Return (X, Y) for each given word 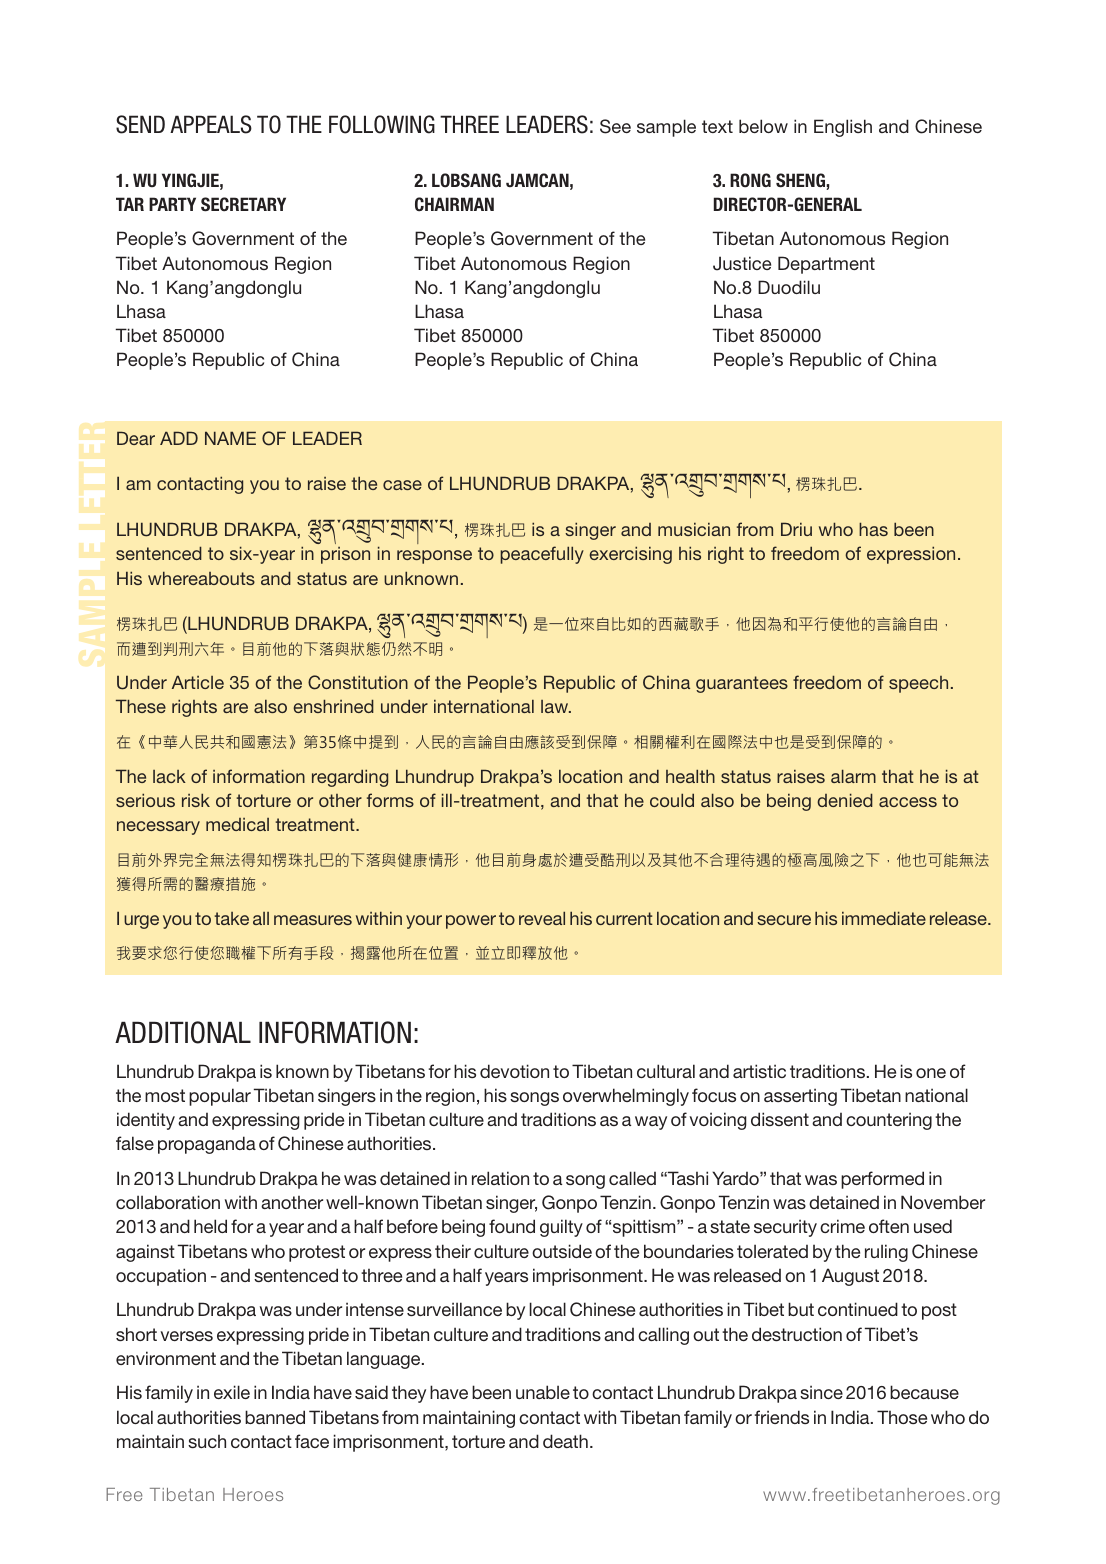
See (615, 126)
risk (196, 800)
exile (232, 1392)
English (843, 128)
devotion (514, 1071)
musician (694, 529)
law (556, 706)
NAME (230, 438)
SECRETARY (243, 204)
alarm (853, 776)
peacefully (542, 555)
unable (543, 1392)
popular (220, 1097)
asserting (800, 1097)
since (821, 1392)
